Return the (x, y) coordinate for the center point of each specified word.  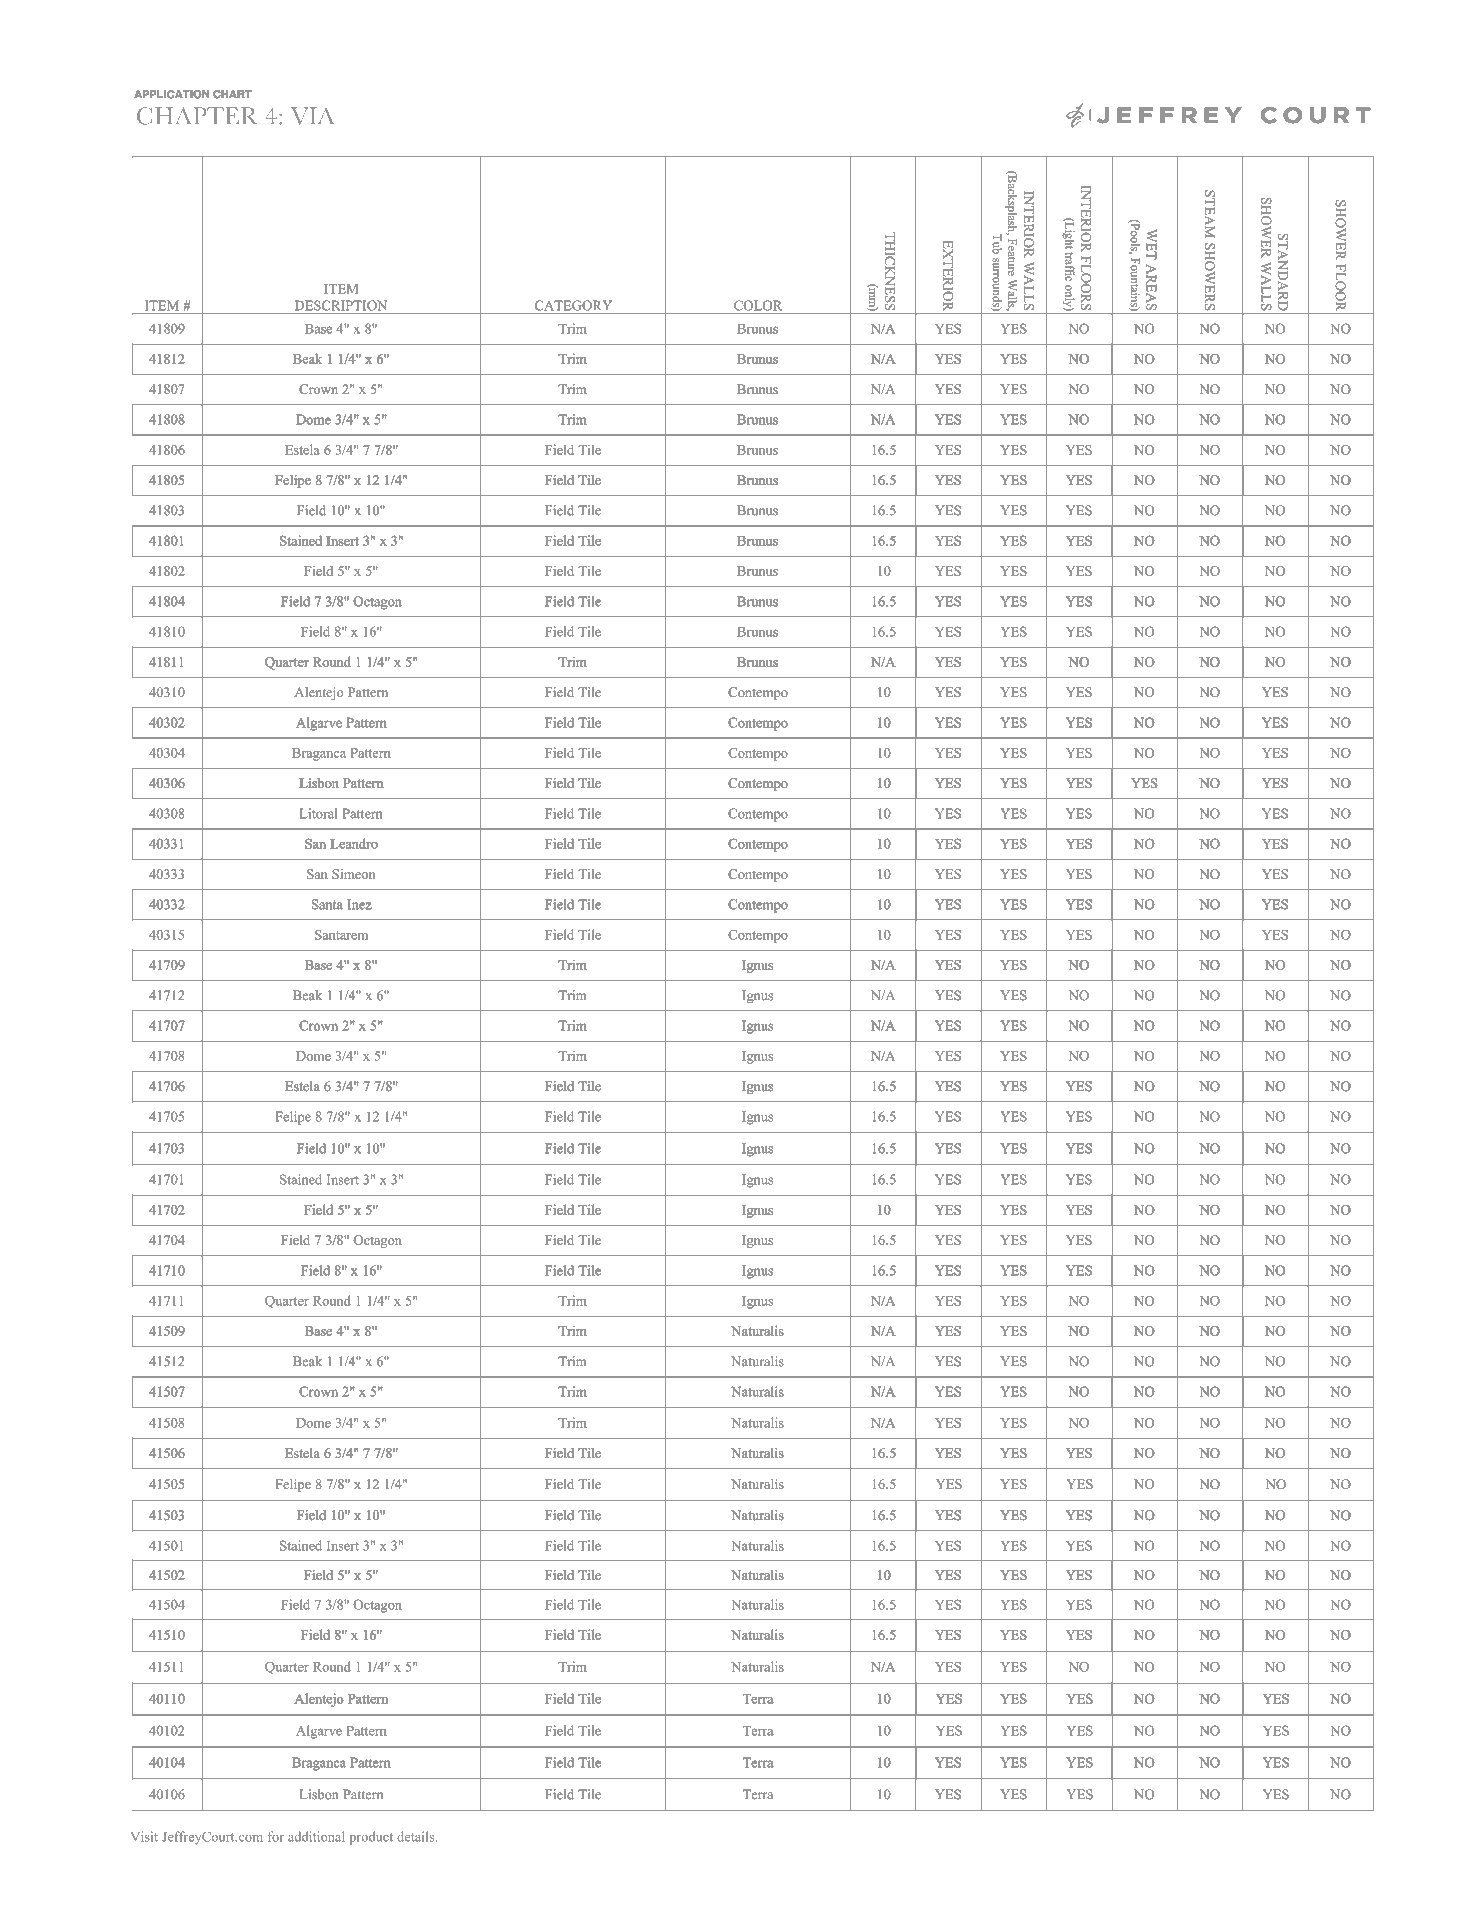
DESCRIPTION (341, 305)
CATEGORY (573, 305)
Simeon (353, 874)
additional (316, 1836)
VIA (312, 116)
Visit (144, 1836)
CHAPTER (197, 116)
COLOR (758, 305)
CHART (232, 94)
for (276, 1836)
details (417, 1836)
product (371, 1838)
